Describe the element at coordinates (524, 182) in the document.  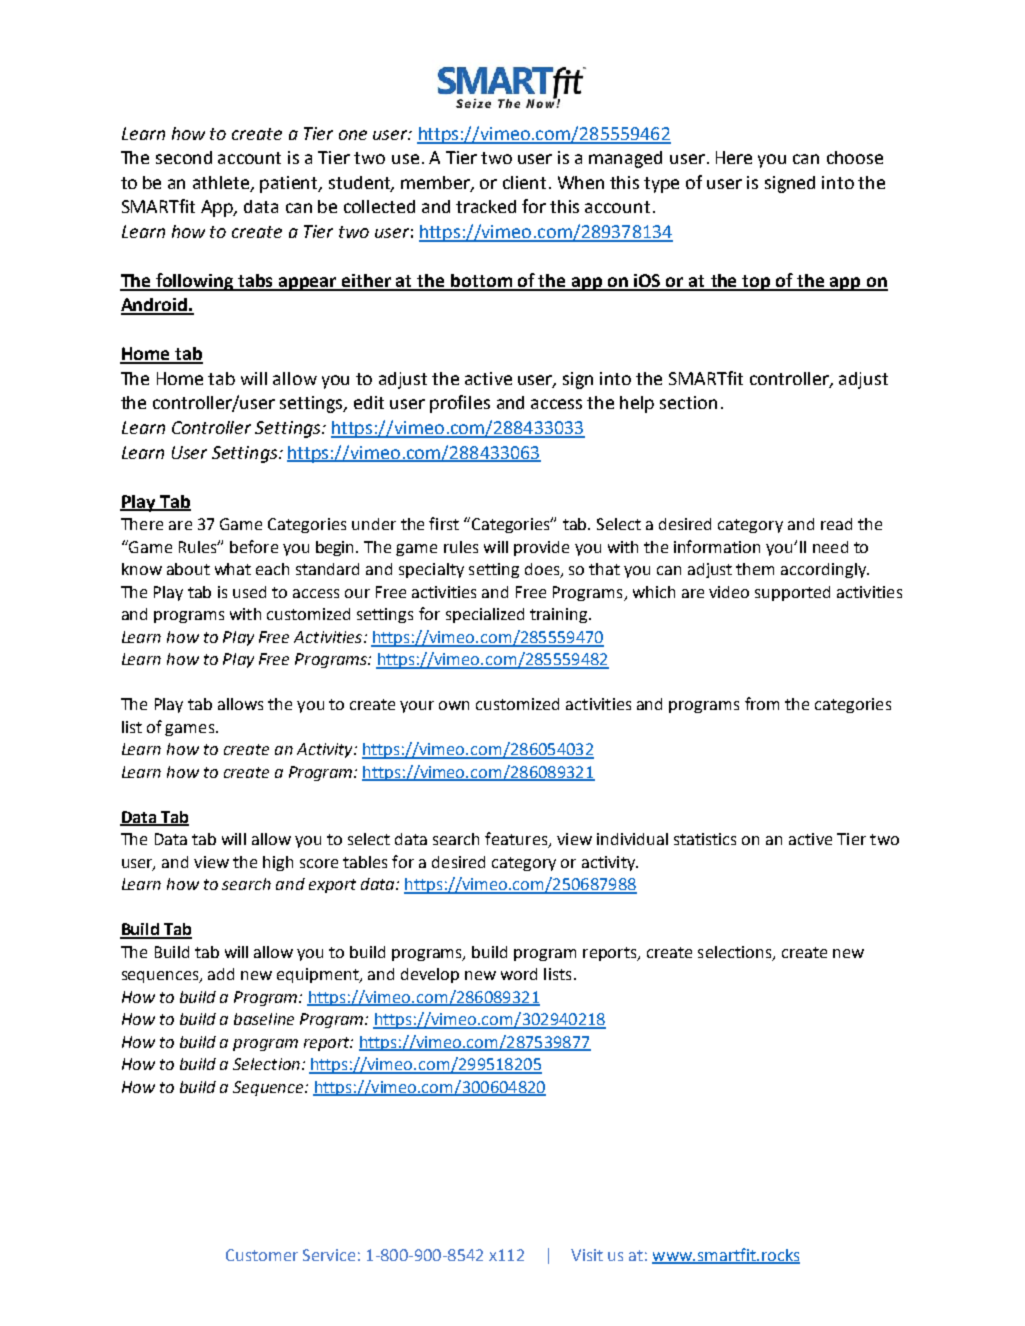
I see `client` at that location.
